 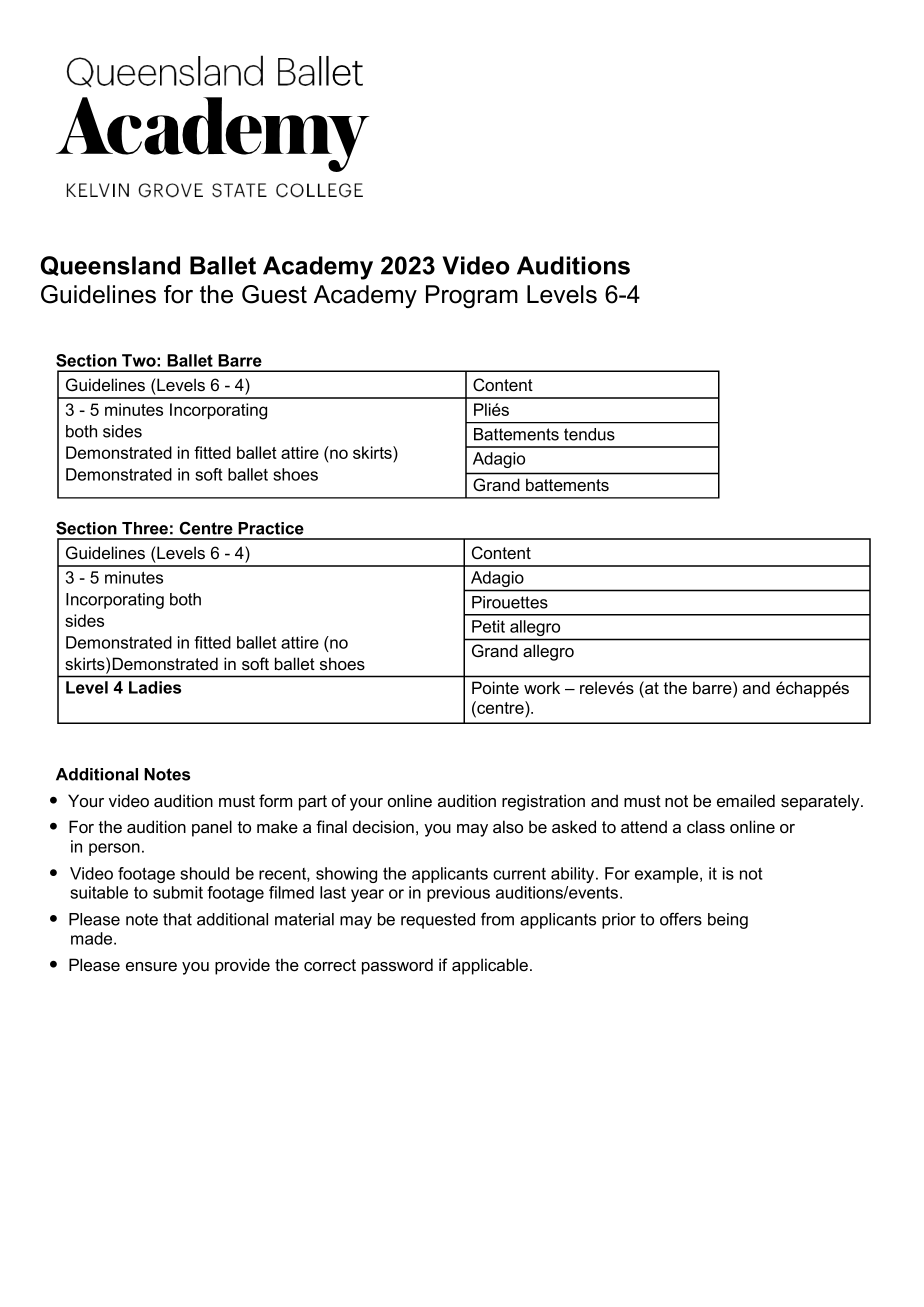 I want to click on Ladies, so click(x=155, y=687).
